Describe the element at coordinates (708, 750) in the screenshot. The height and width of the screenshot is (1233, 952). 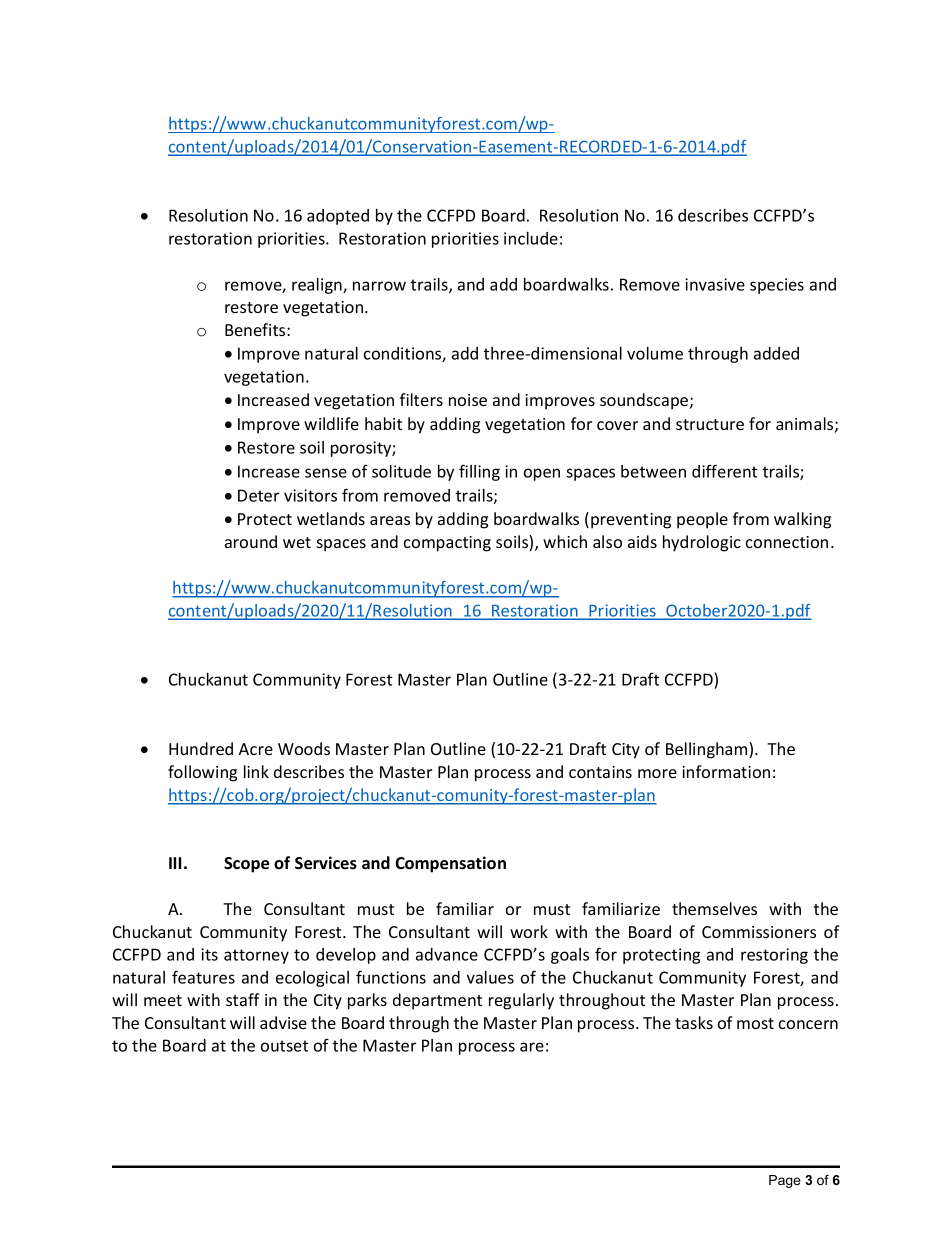
I see `Bellingham` at that location.
